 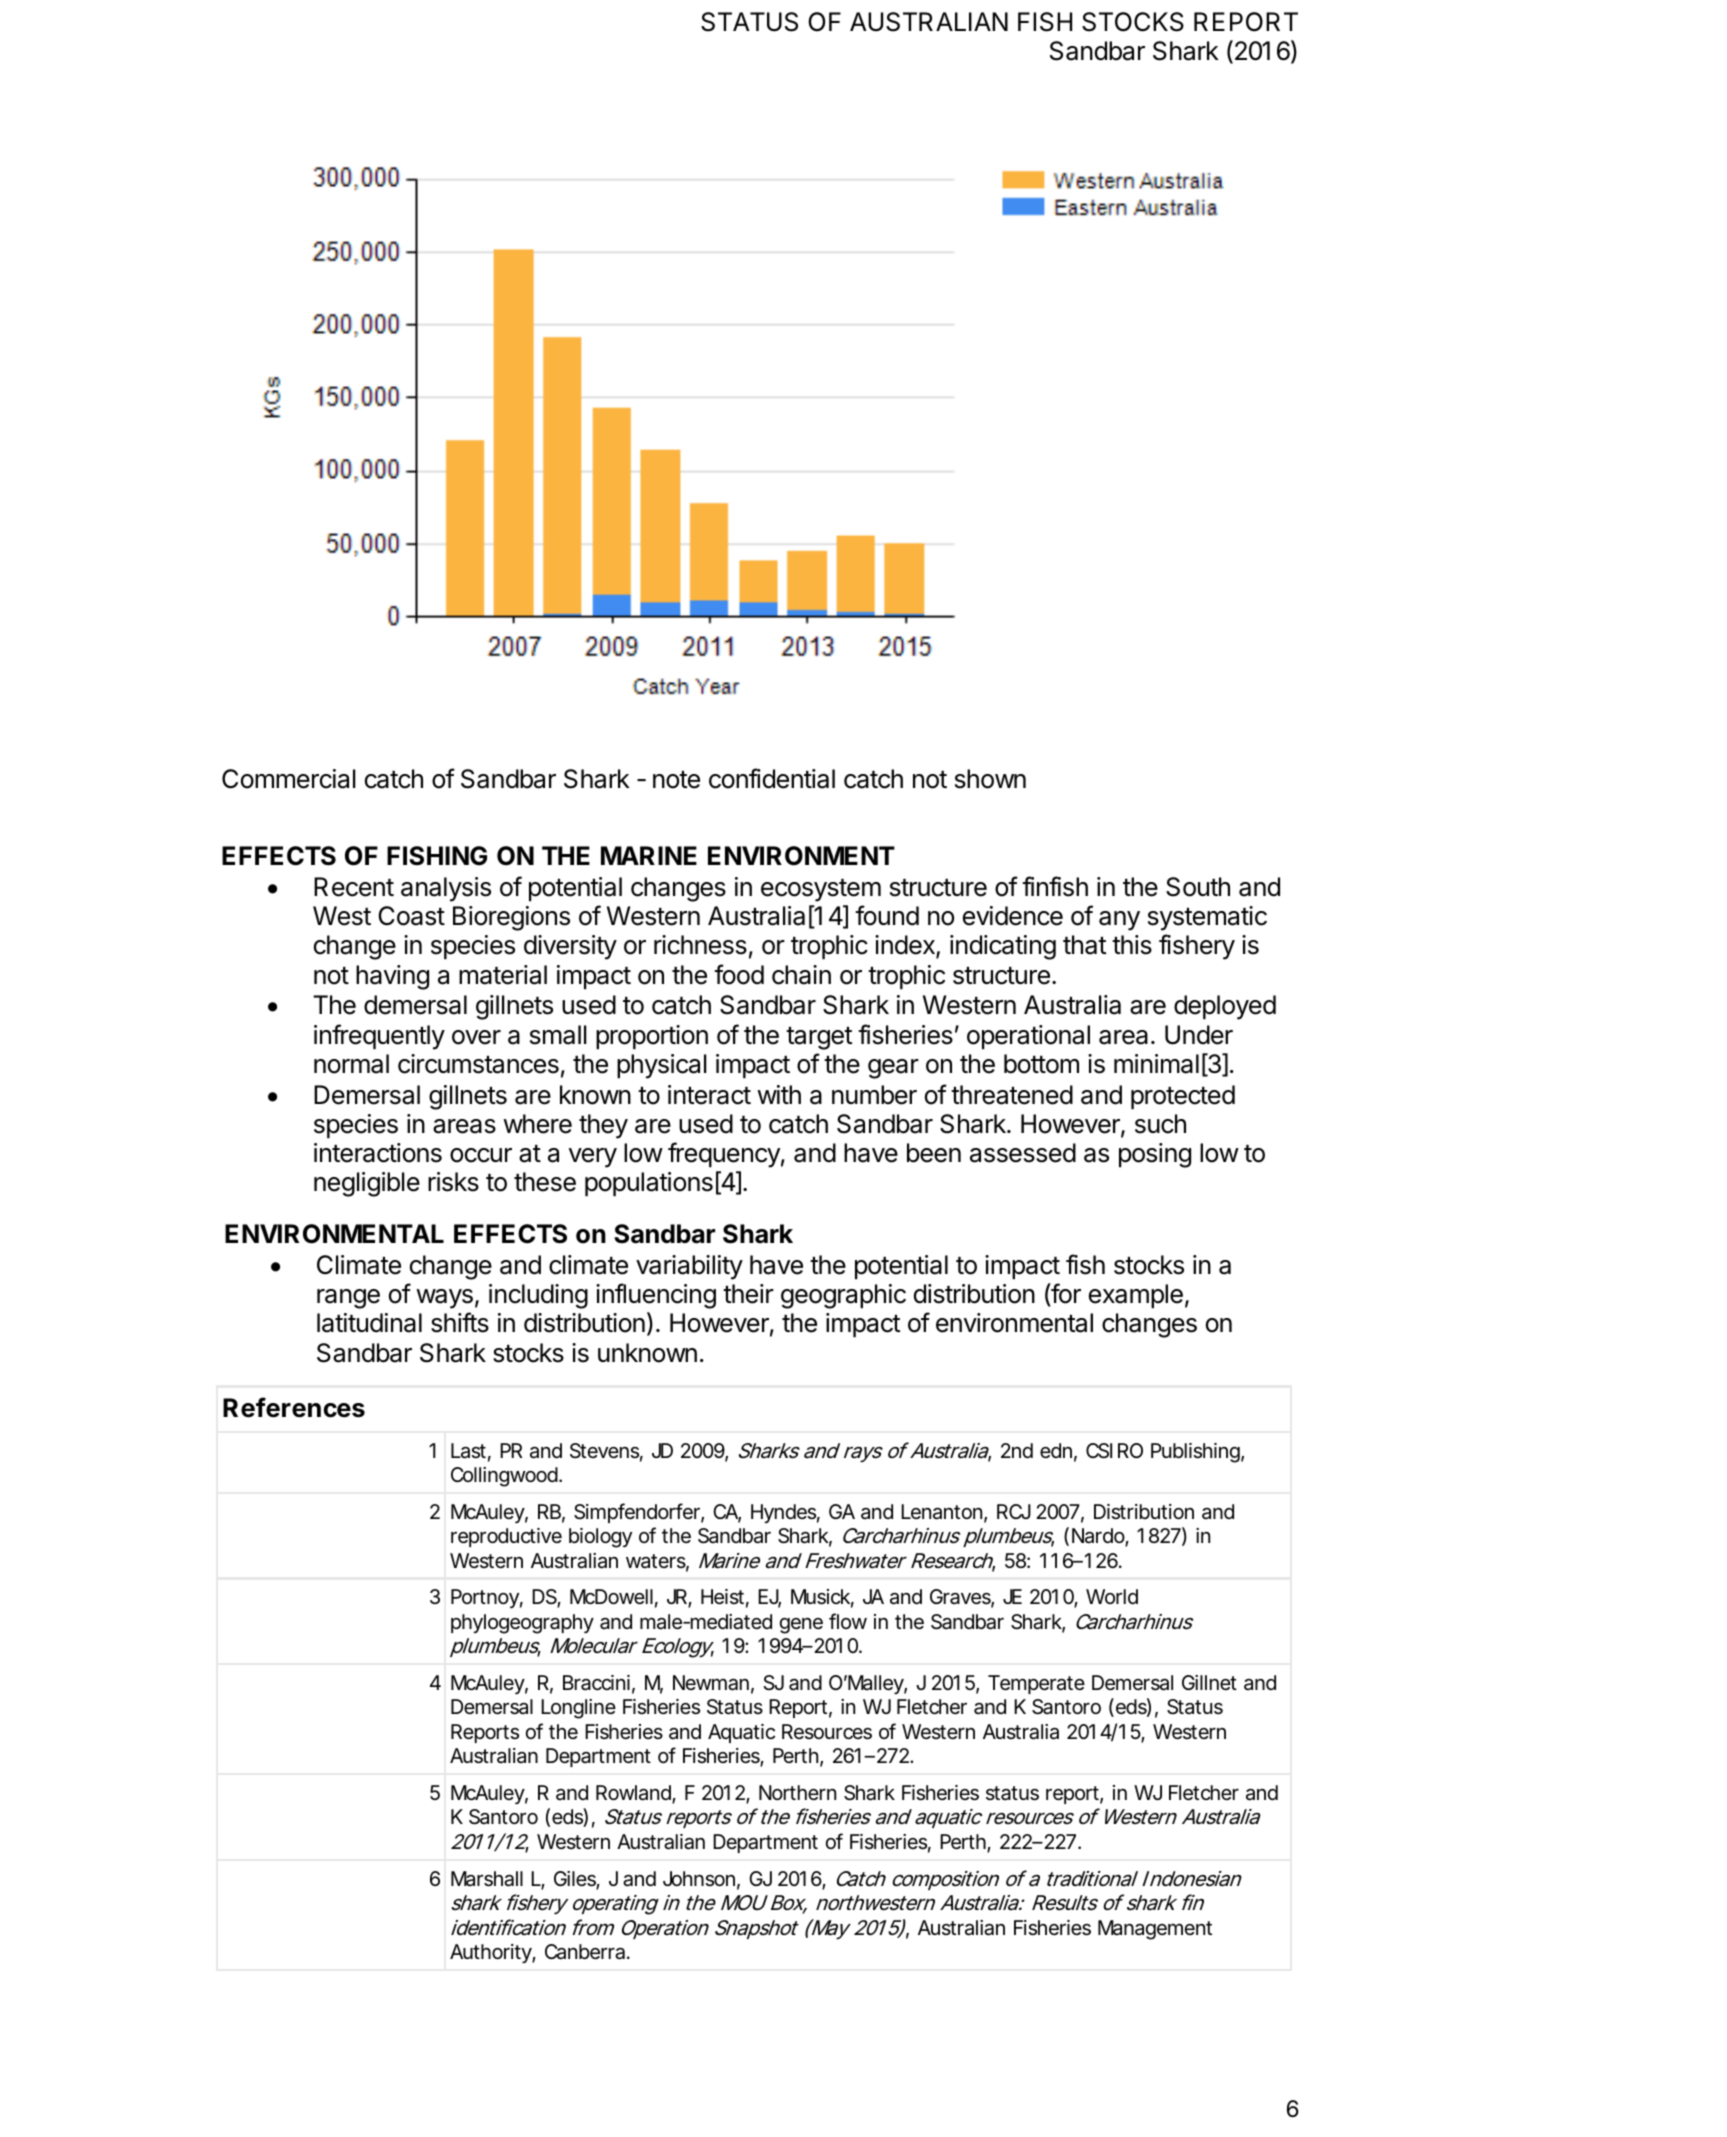 What do you see at coordinates (369, 1323) in the image?
I see `latitudinal` at bounding box center [369, 1323].
